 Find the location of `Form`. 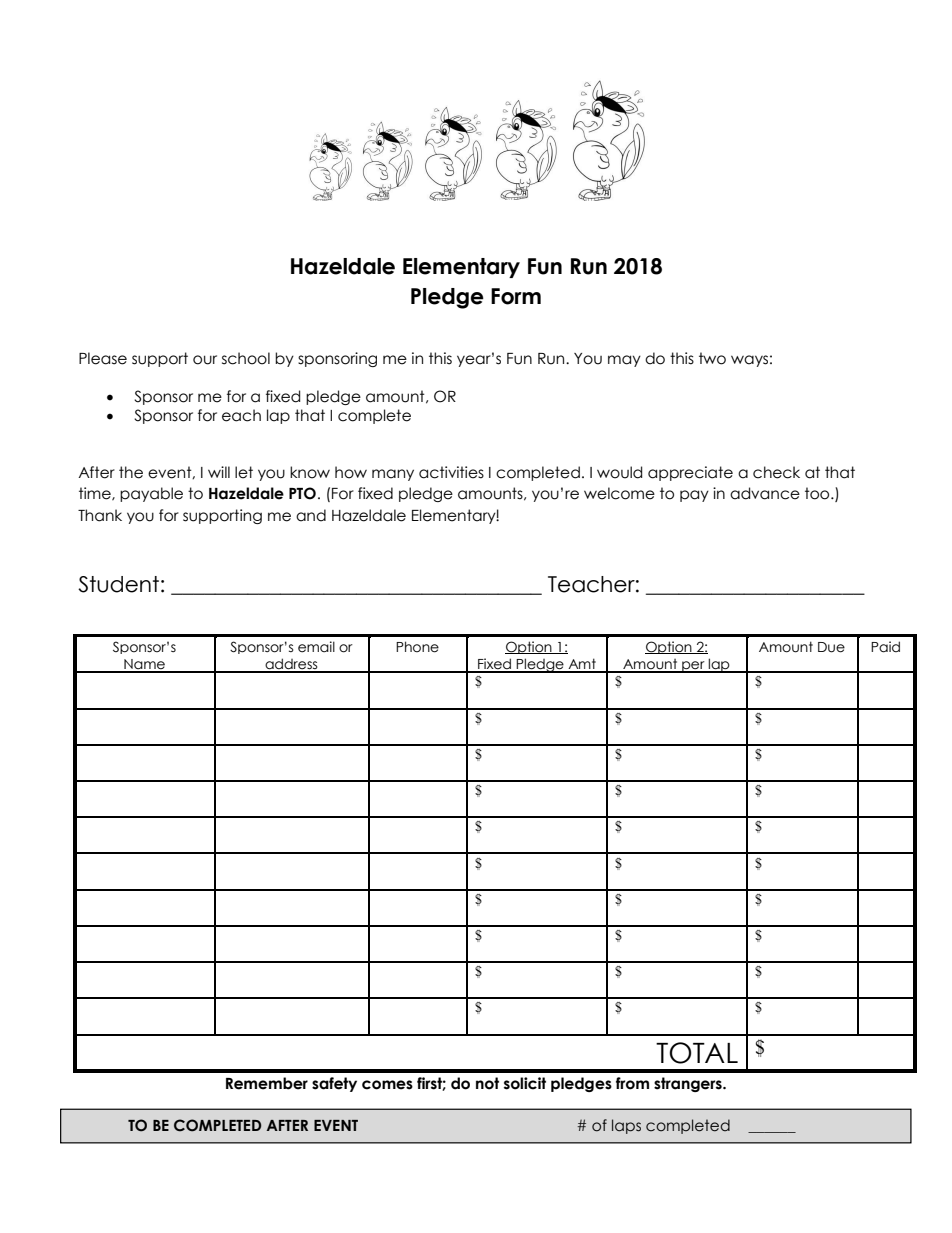

Form is located at coordinates (516, 296).
